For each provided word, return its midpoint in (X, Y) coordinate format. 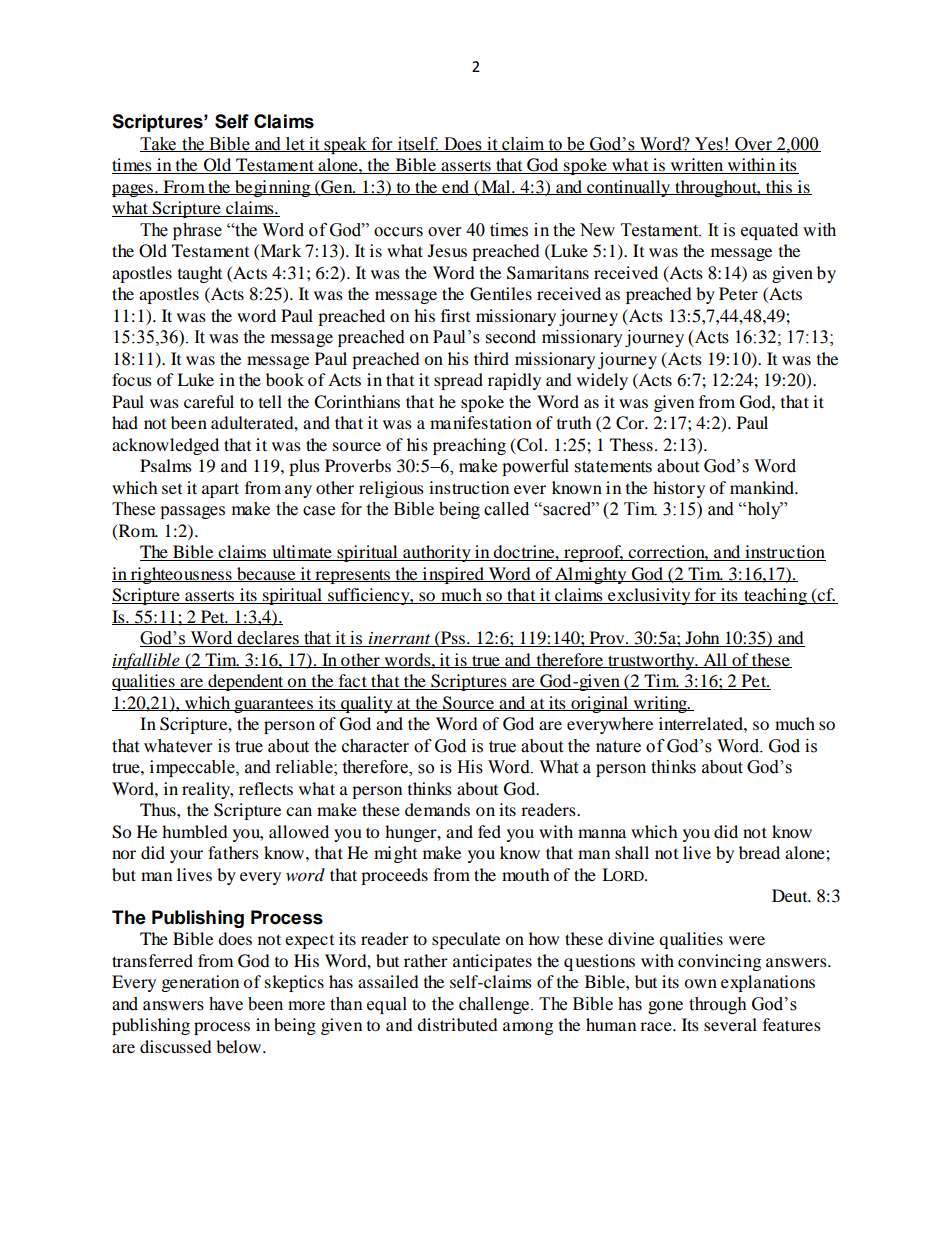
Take (159, 144)
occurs (398, 232)
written (697, 166)
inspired (453, 575)
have (226, 1004)
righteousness (181, 575)
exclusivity (649, 596)
